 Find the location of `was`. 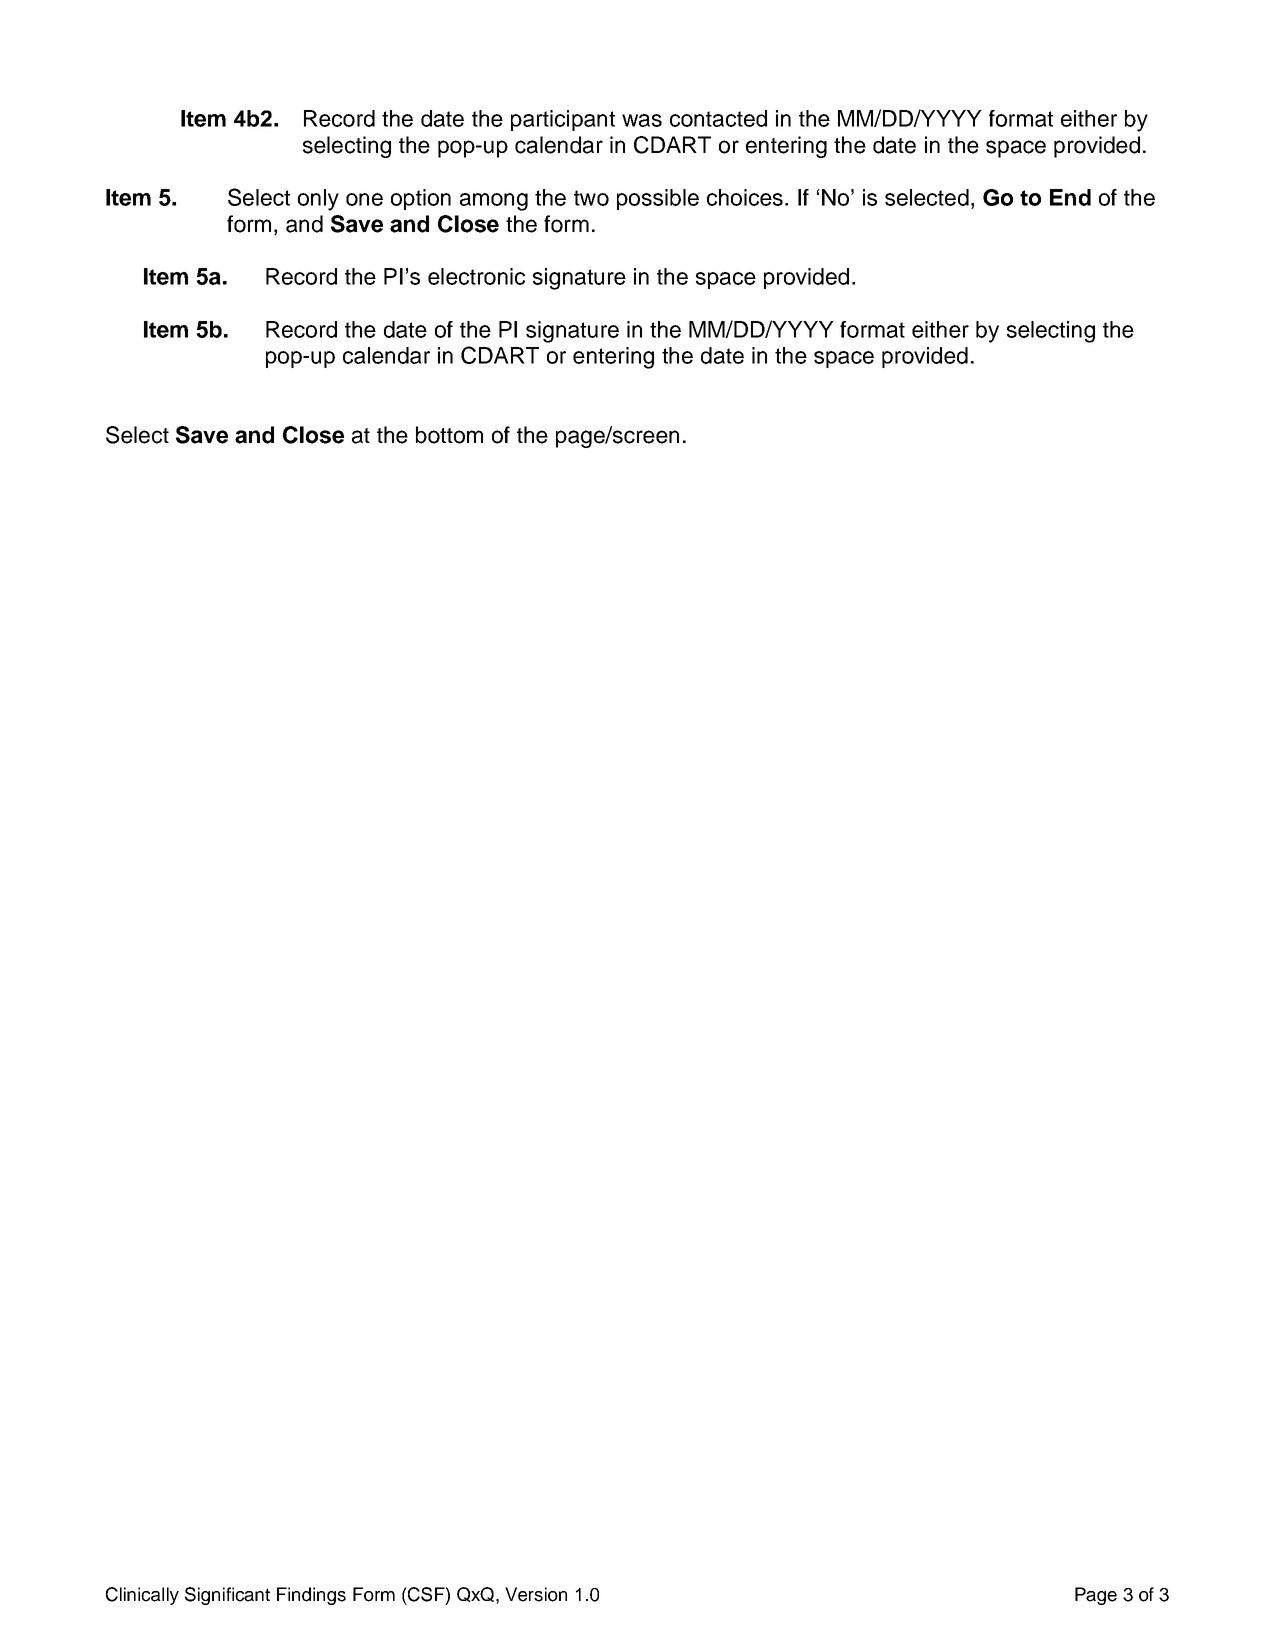

was is located at coordinates (642, 120).
